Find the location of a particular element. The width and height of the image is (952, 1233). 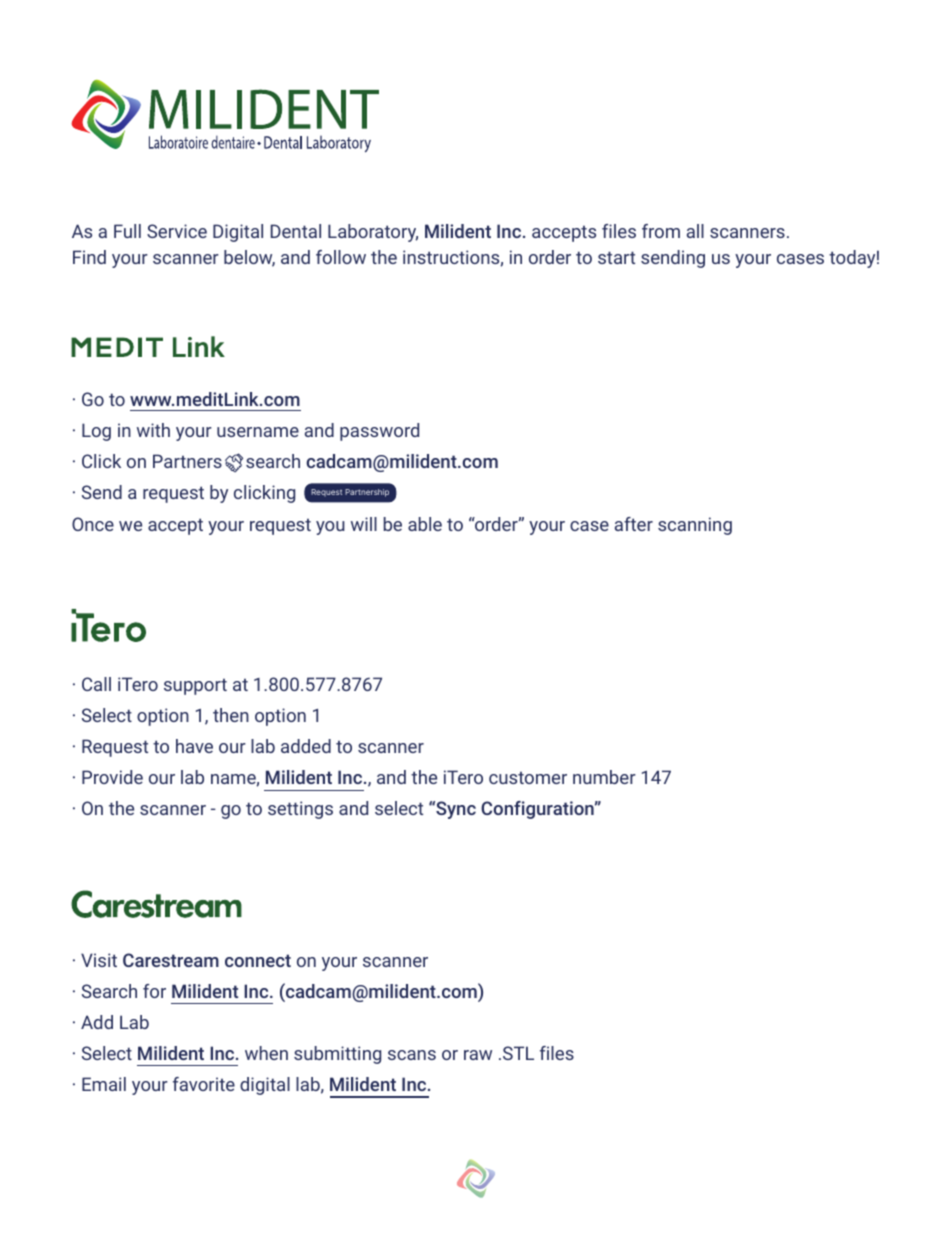

support is located at coordinates (195, 687).
